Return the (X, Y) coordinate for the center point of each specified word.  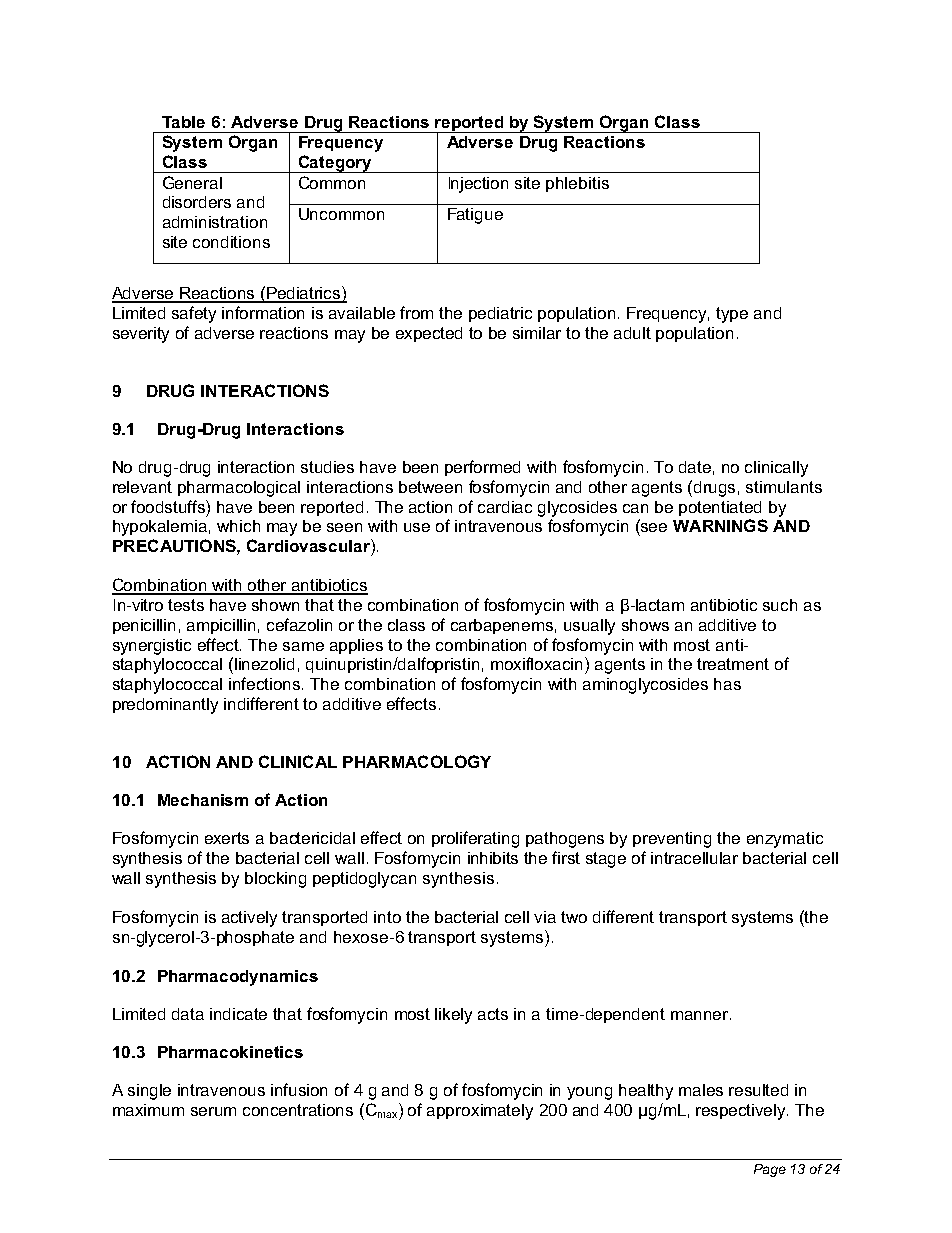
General (192, 182)
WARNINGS (720, 525)
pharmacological (239, 489)
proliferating (475, 839)
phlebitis (577, 184)
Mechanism (203, 800)
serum (213, 1111)
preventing (672, 840)
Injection (478, 185)
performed (482, 468)
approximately (480, 1112)
